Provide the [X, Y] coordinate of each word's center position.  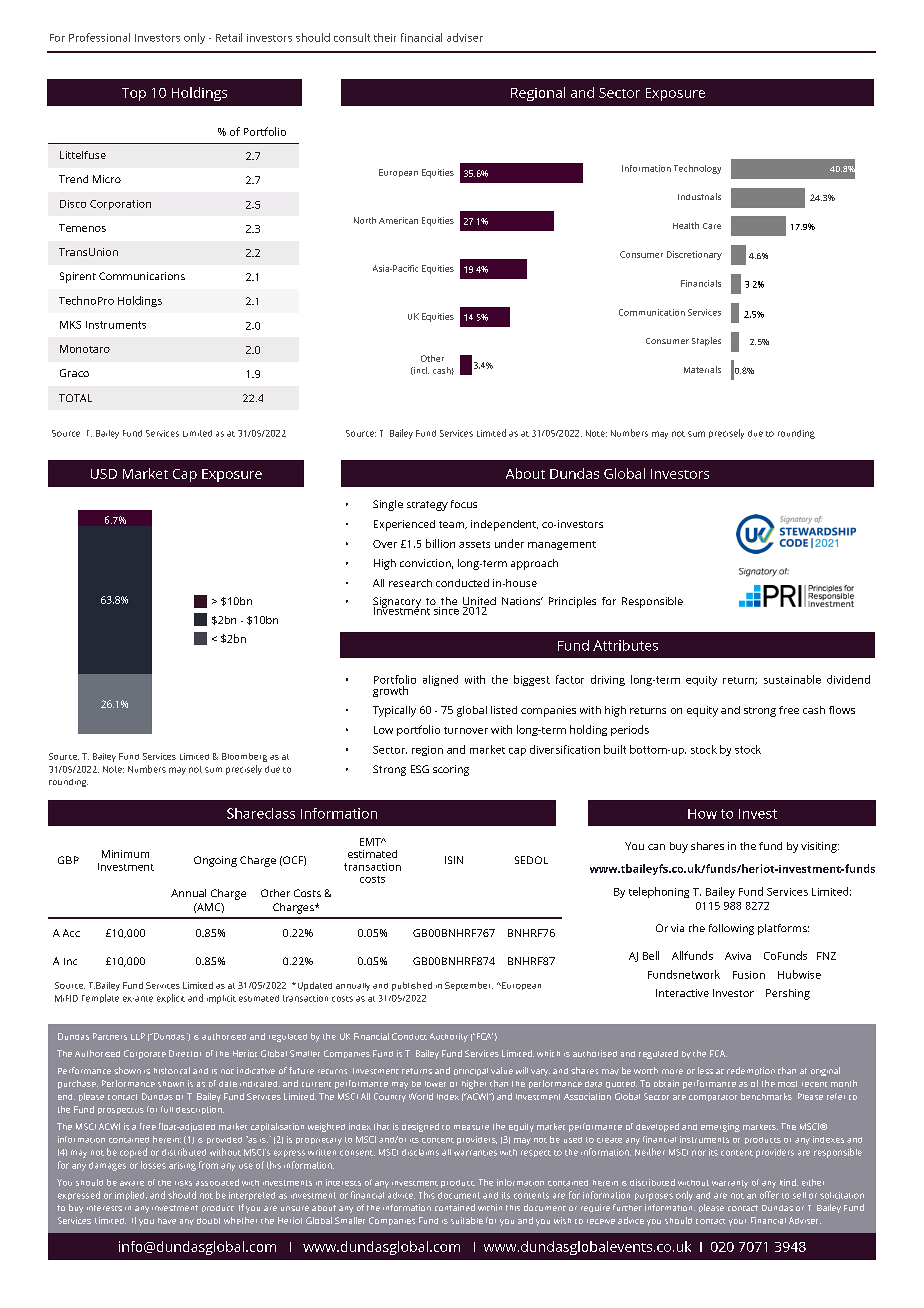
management [562, 545]
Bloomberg [244, 757]
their [385, 37]
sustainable [792, 679]
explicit [171, 998]
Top [134, 94]
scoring [451, 770]
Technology [697, 169]
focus [464, 504]
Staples [706, 341]
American [398, 220]
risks [183, 1183]
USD [104, 474]
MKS [70, 325]
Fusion [749, 975]
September [469, 986]
